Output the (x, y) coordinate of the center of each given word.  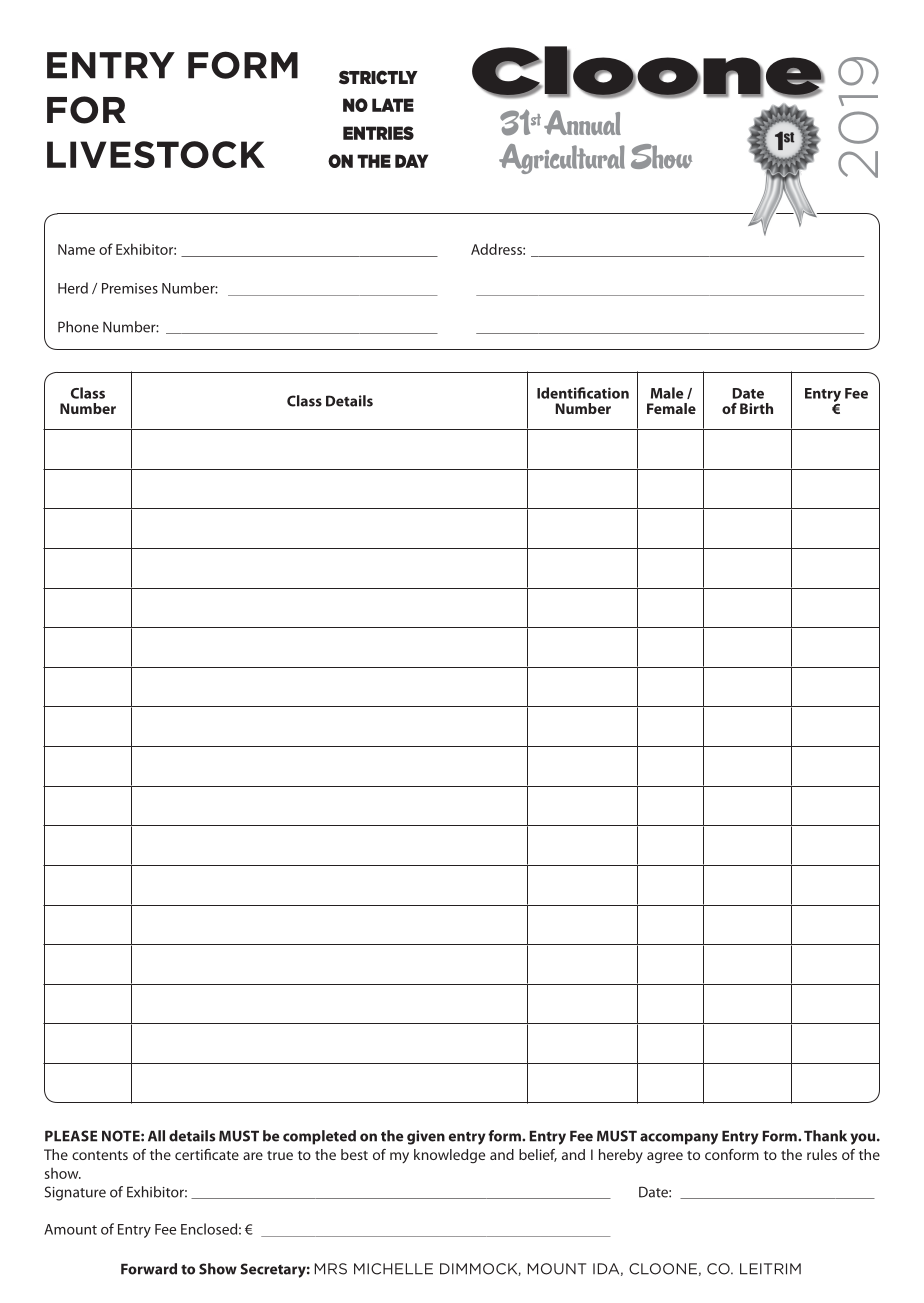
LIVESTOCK (156, 154)
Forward (149, 1269)
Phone (78, 327)
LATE (393, 105)
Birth (756, 408)
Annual (582, 122)
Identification (583, 393)
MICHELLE (393, 1269)
